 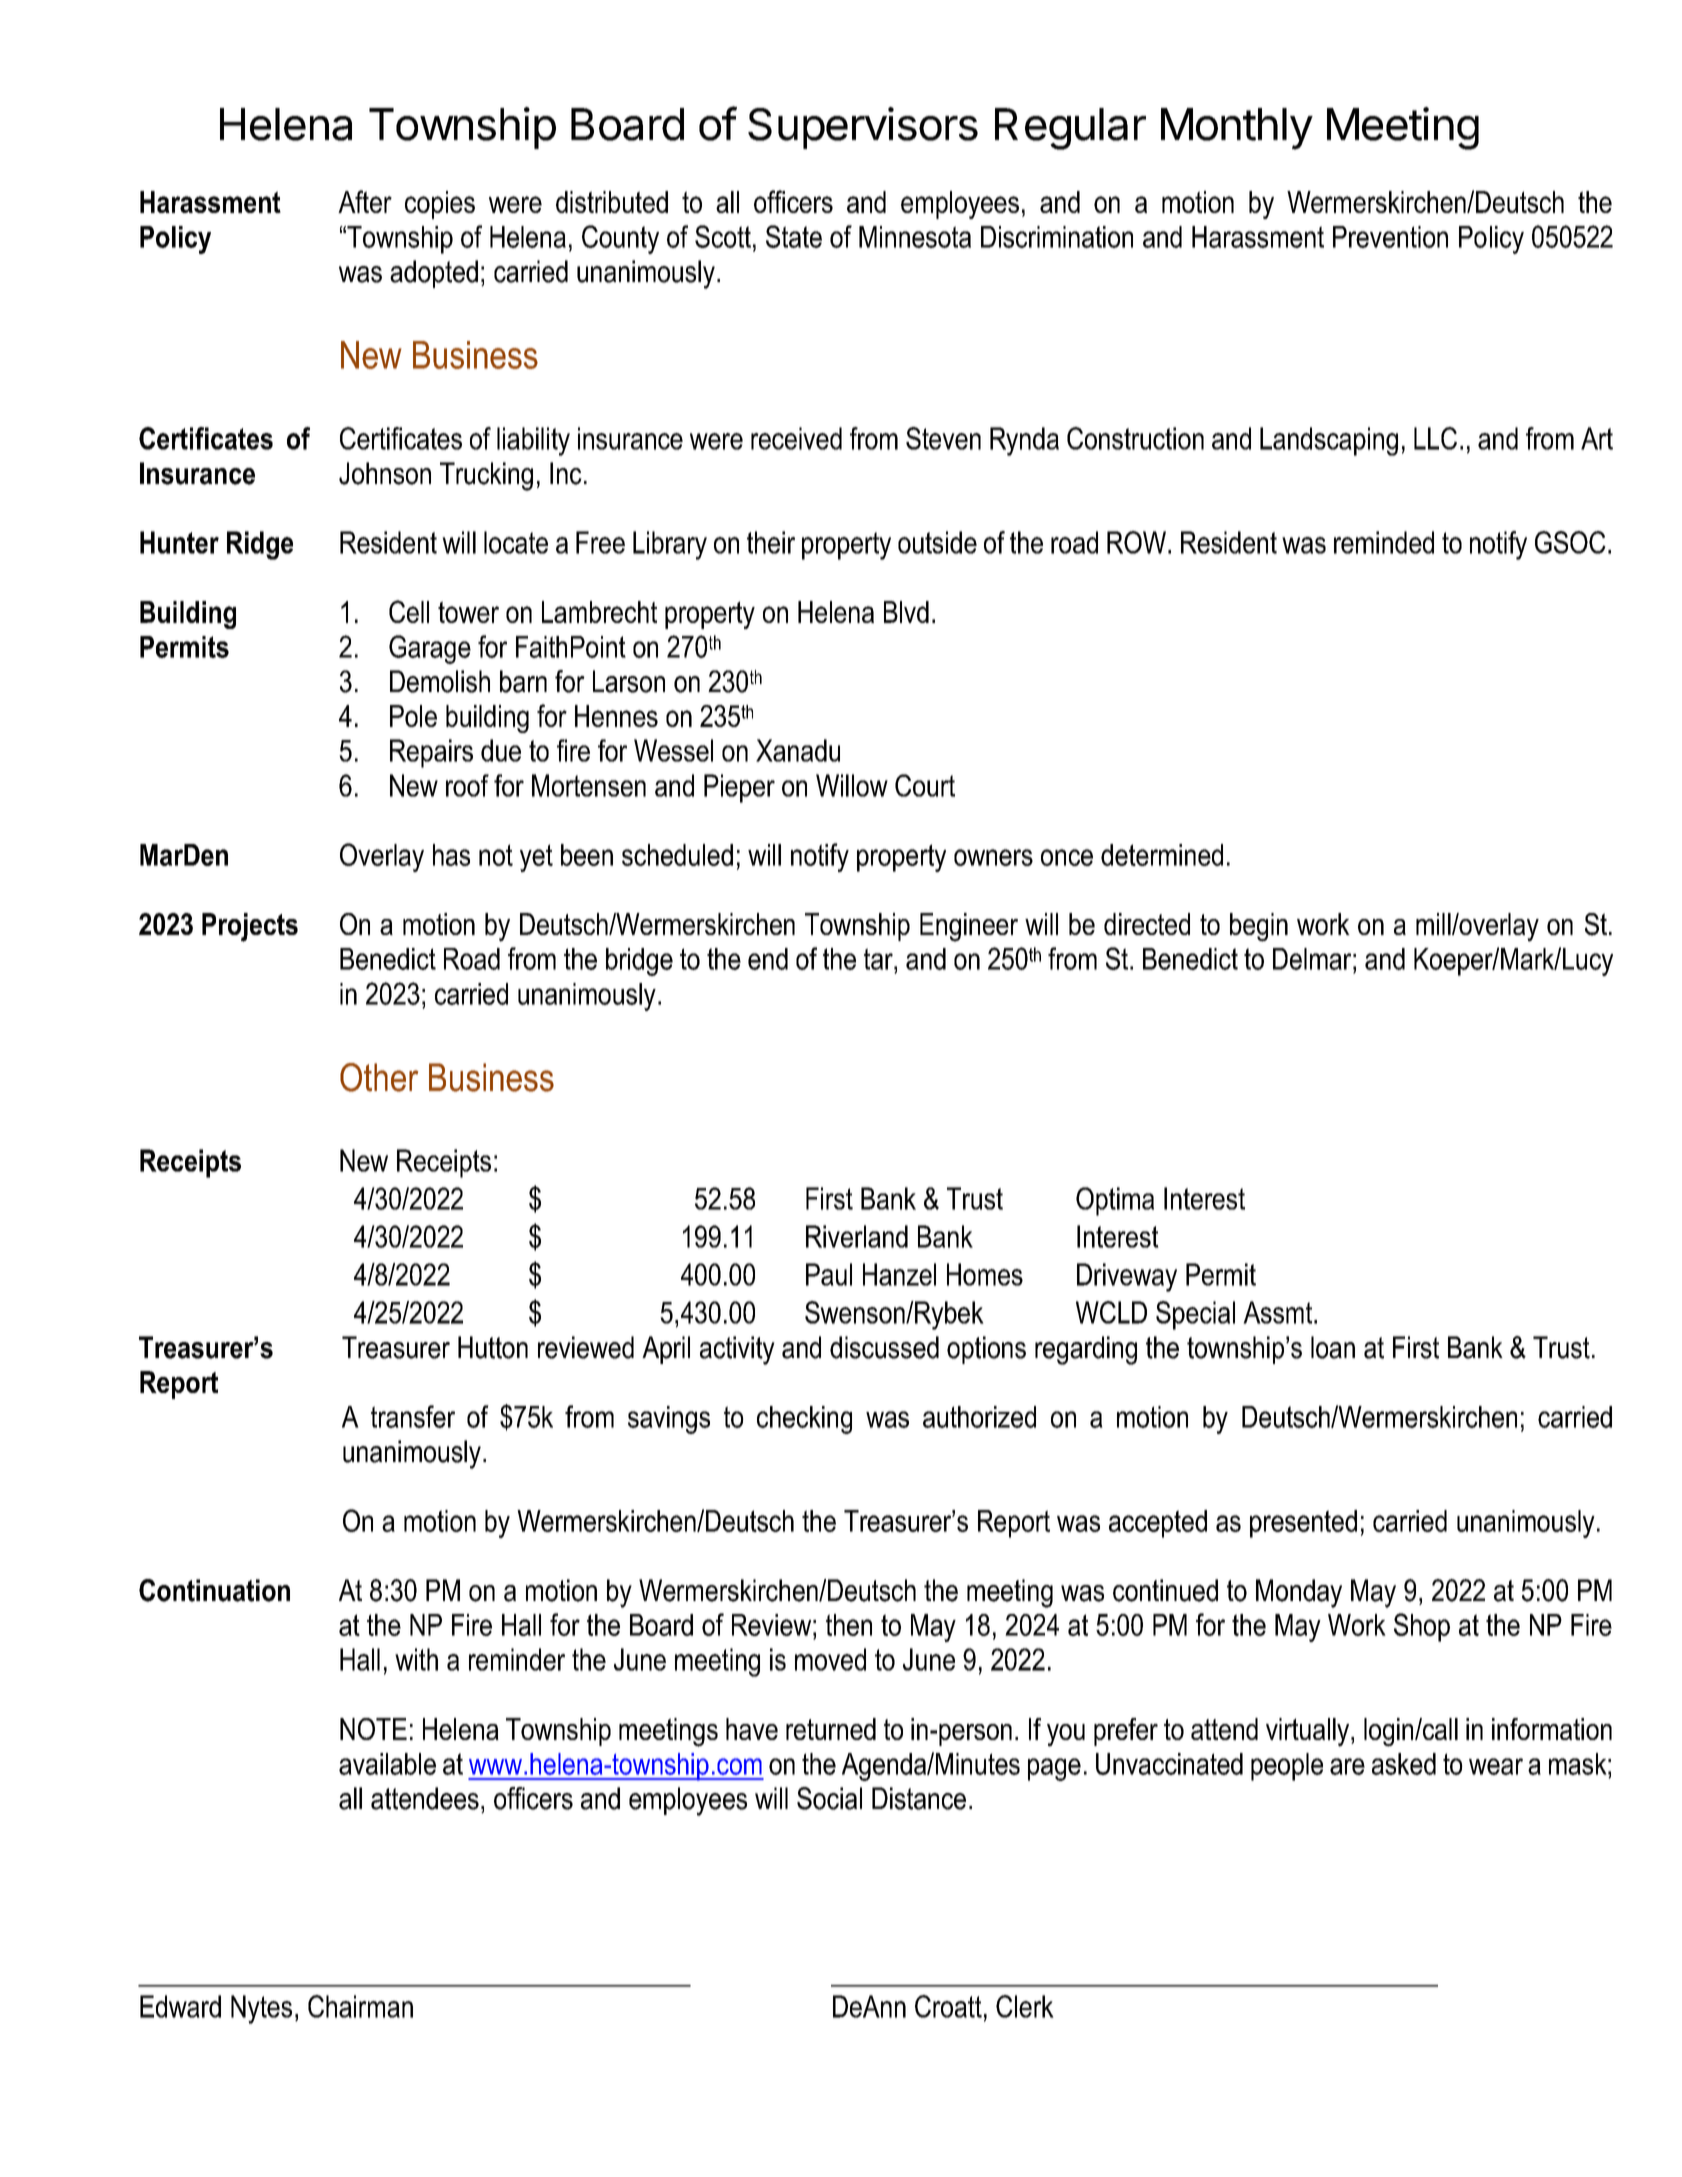 What do you see at coordinates (360, 2006) in the screenshot?
I see `Chairman` at bounding box center [360, 2006].
